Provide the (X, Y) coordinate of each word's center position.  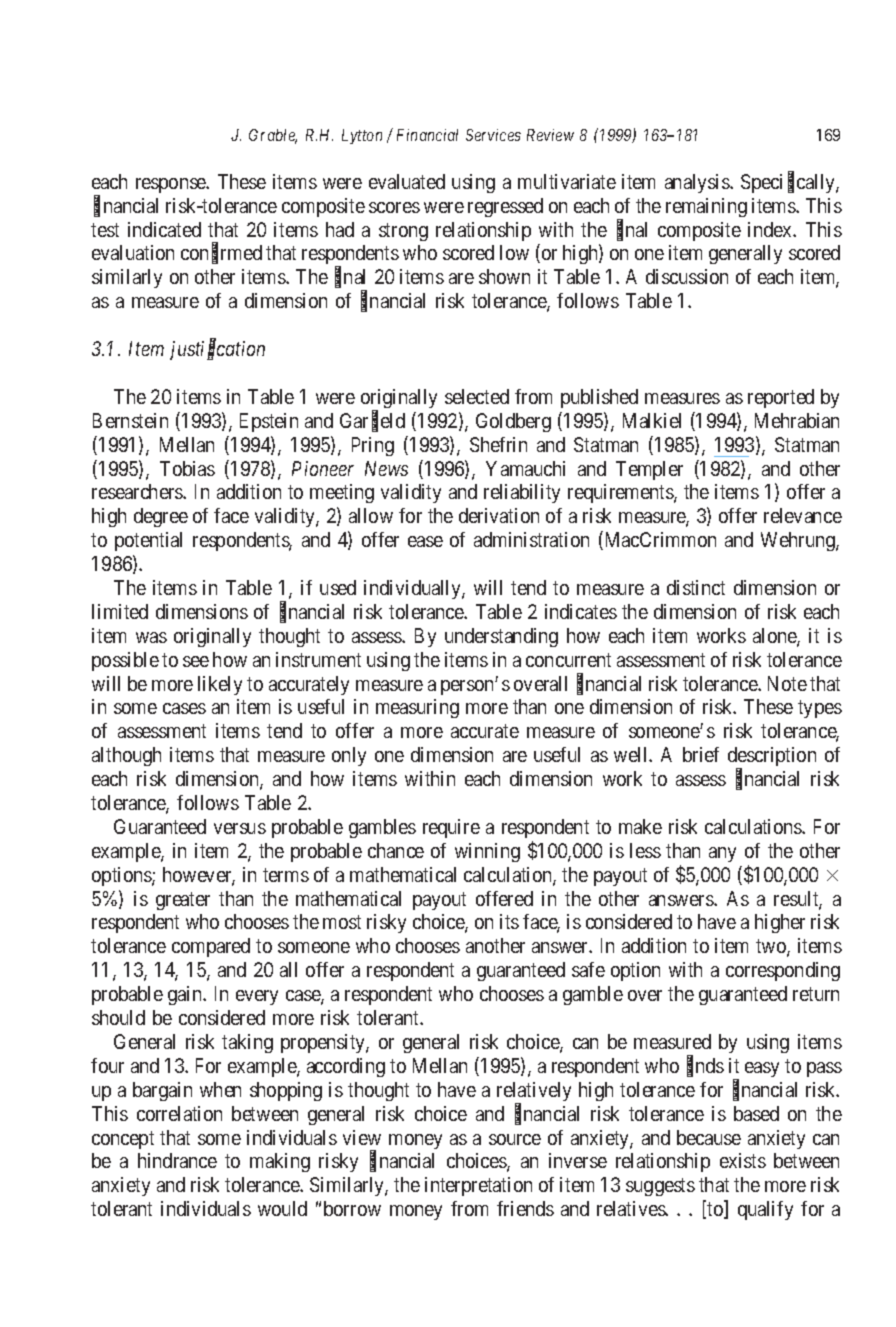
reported (781, 398)
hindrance (177, 1160)
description (772, 758)
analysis (698, 183)
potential (148, 541)
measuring (417, 708)
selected (477, 396)
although (126, 756)
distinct (696, 587)
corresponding (783, 971)
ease (425, 541)
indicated (164, 229)
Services (493, 135)
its (509, 921)
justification (217, 350)
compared (211, 947)
